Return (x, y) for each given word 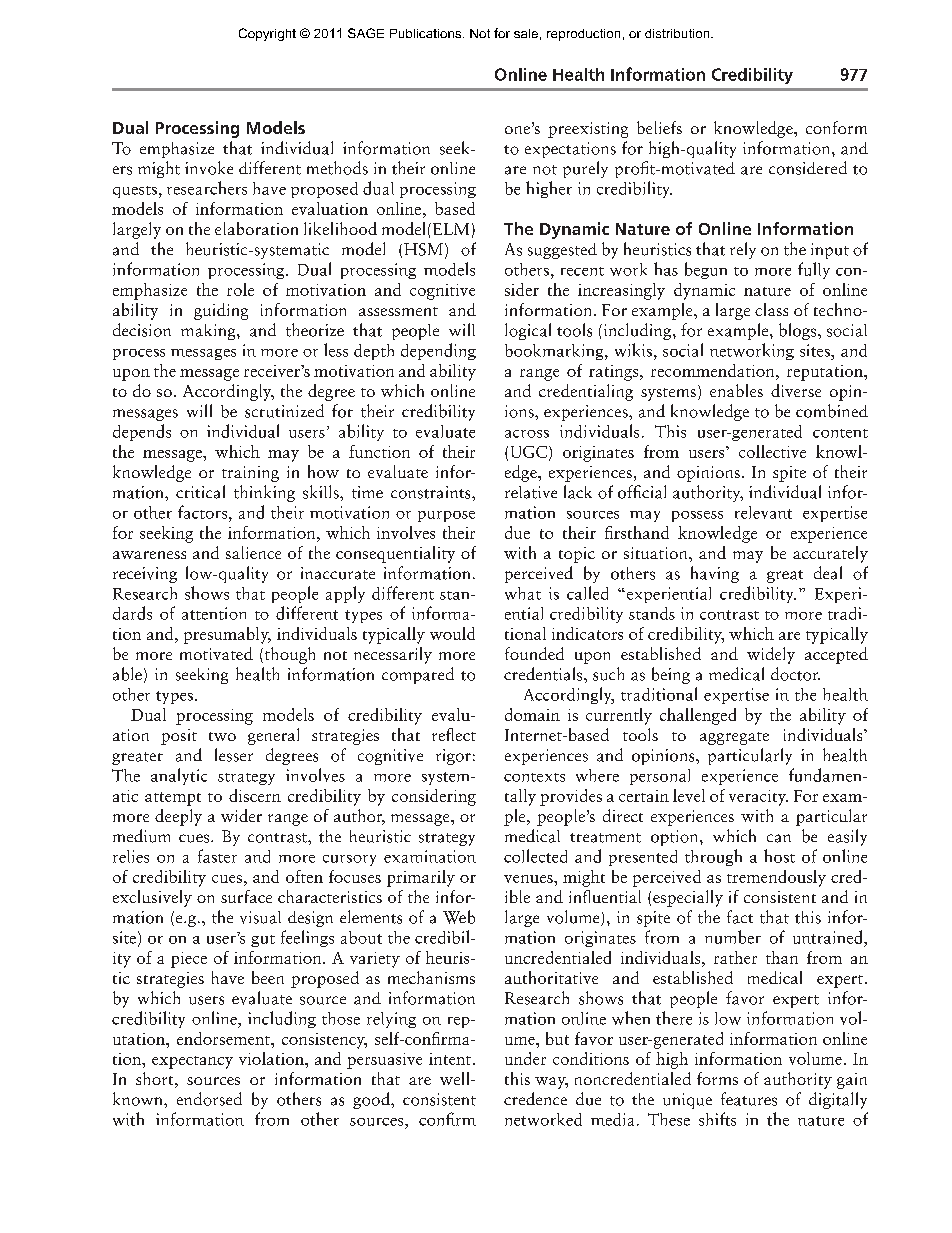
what (523, 593)
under (525, 1058)
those (341, 1018)
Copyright (267, 34)
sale (526, 33)
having (715, 574)
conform (836, 127)
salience (253, 552)
